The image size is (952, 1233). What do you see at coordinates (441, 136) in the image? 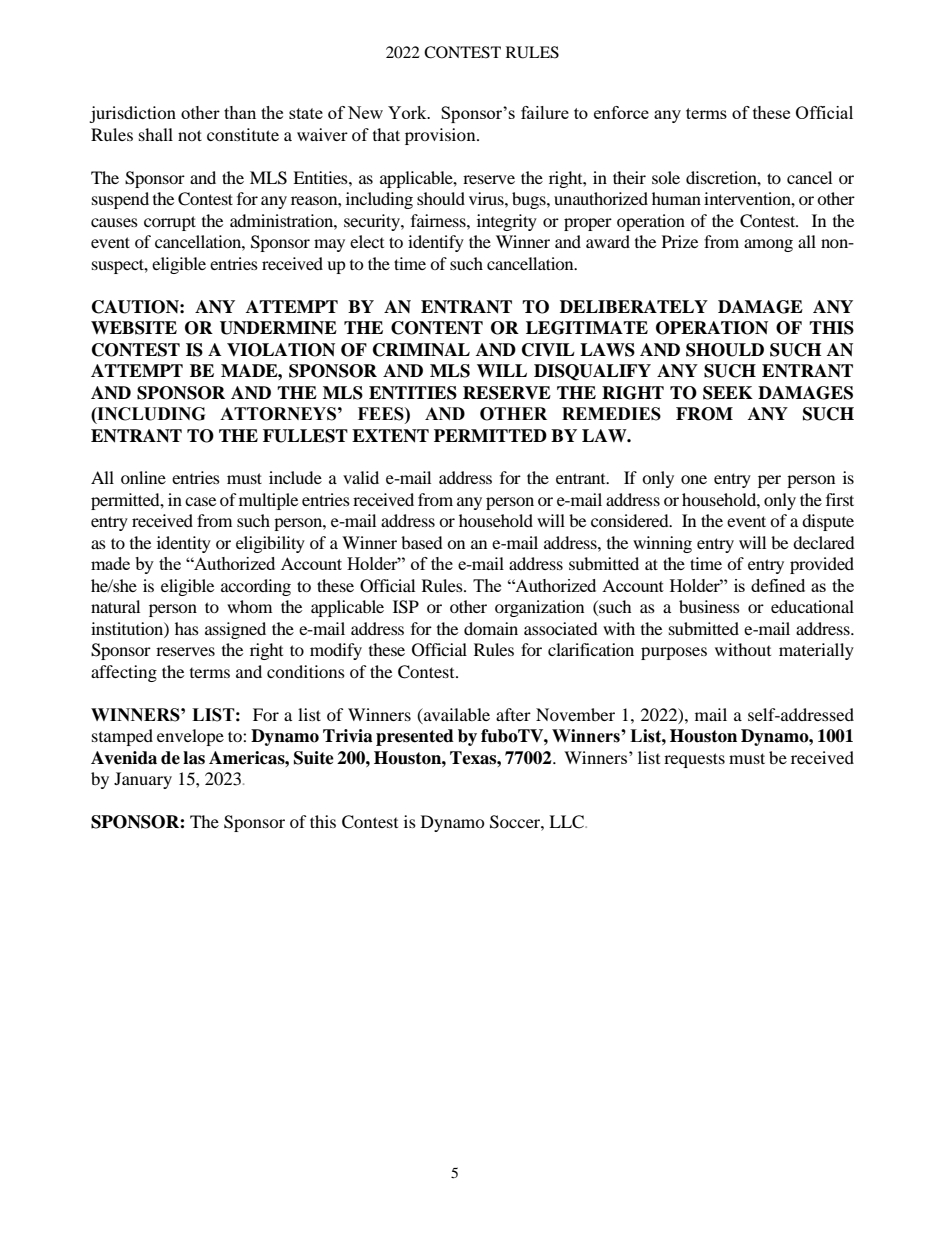
I see `provision` at bounding box center [441, 136].
